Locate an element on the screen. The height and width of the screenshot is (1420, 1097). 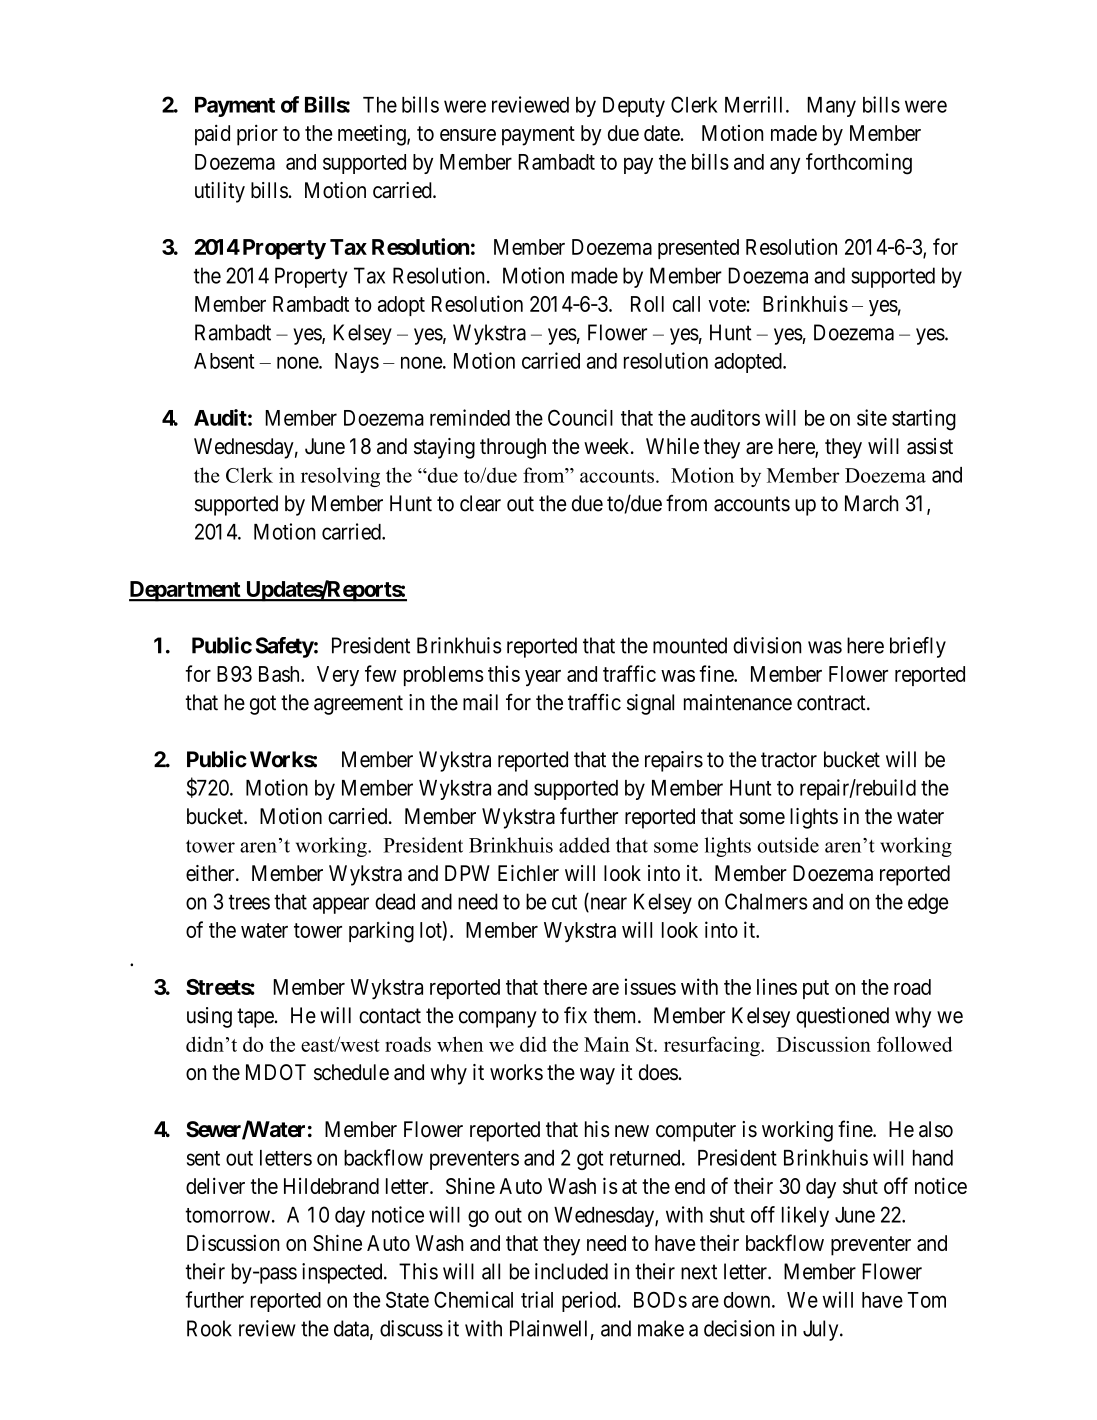
outside is located at coordinates (788, 845).
